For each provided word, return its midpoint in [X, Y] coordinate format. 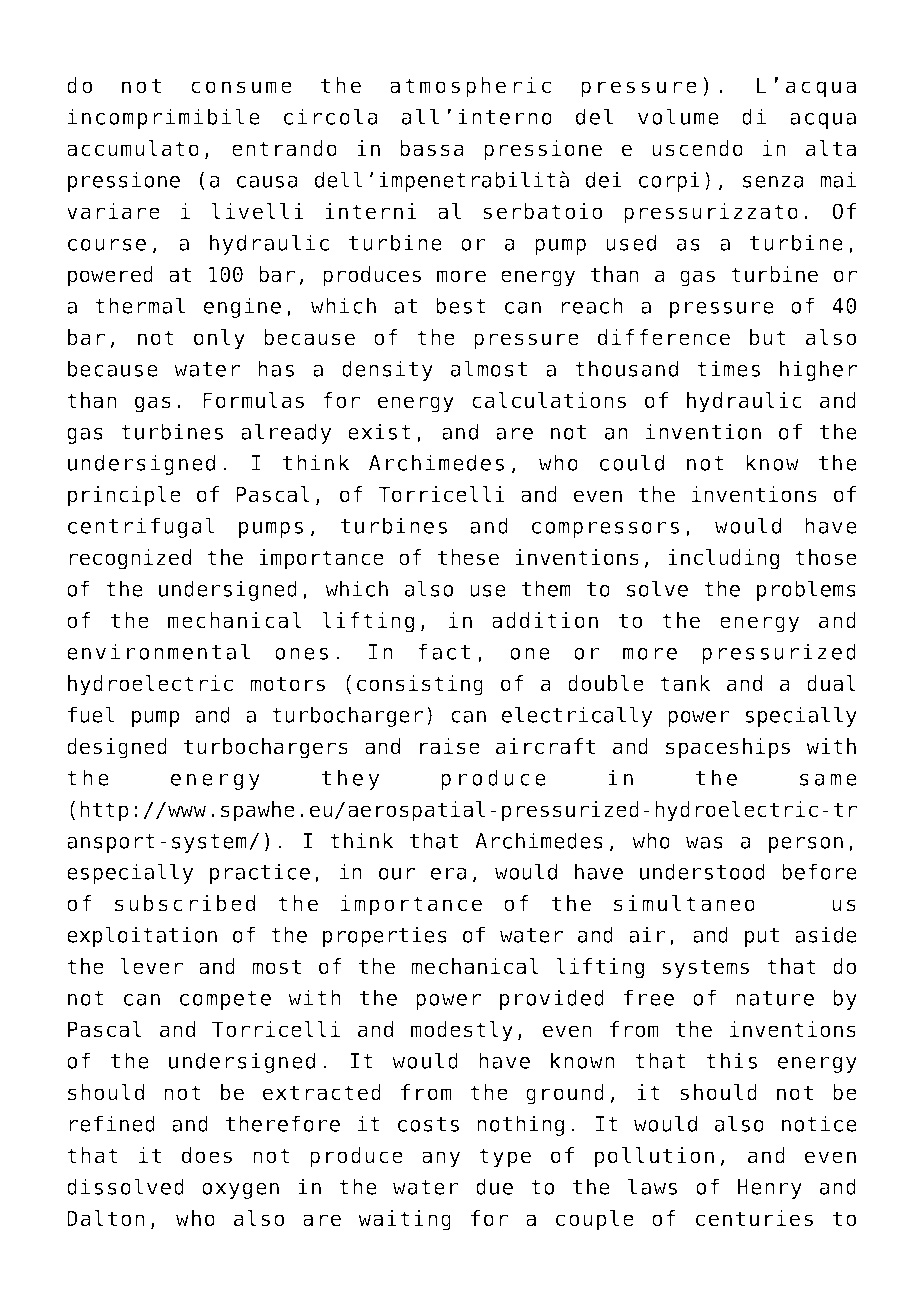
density [387, 370]
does [207, 1155]
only [219, 339]
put [762, 937]
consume [241, 87]
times [728, 368]
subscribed [185, 903]
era [449, 874]
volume [678, 116]
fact [444, 651]
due [494, 1186]
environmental [158, 651]
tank [685, 683]
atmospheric [470, 87]
